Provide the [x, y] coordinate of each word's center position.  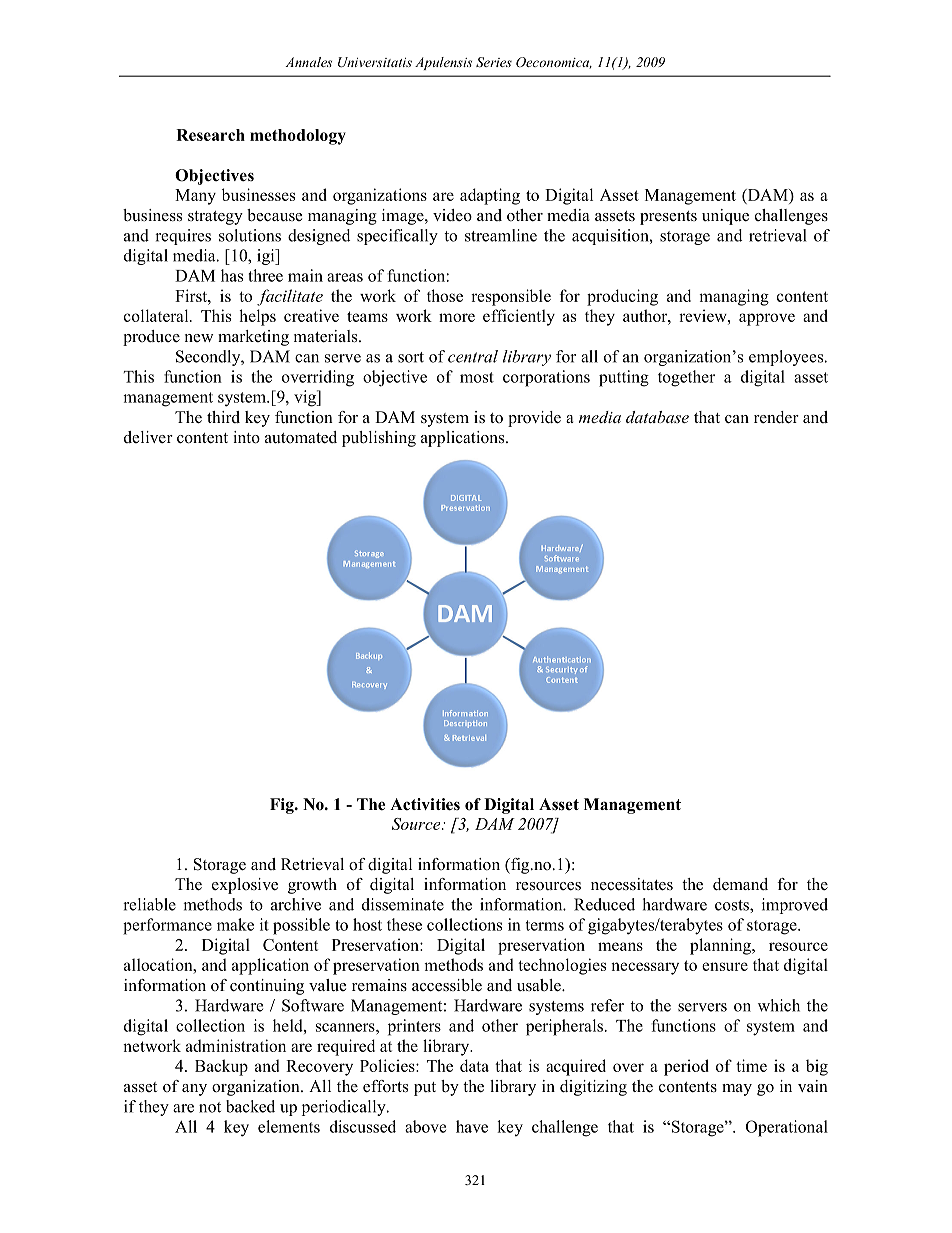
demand [740, 884]
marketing [253, 338]
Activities [425, 804]
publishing [379, 439]
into [246, 437]
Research [210, 135]
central [473, 356]
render [776, 417]
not [210, 1107]
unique [725, 217]
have [472, 1126]
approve [767, 319]
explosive [245, 886]
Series [494, 62]
